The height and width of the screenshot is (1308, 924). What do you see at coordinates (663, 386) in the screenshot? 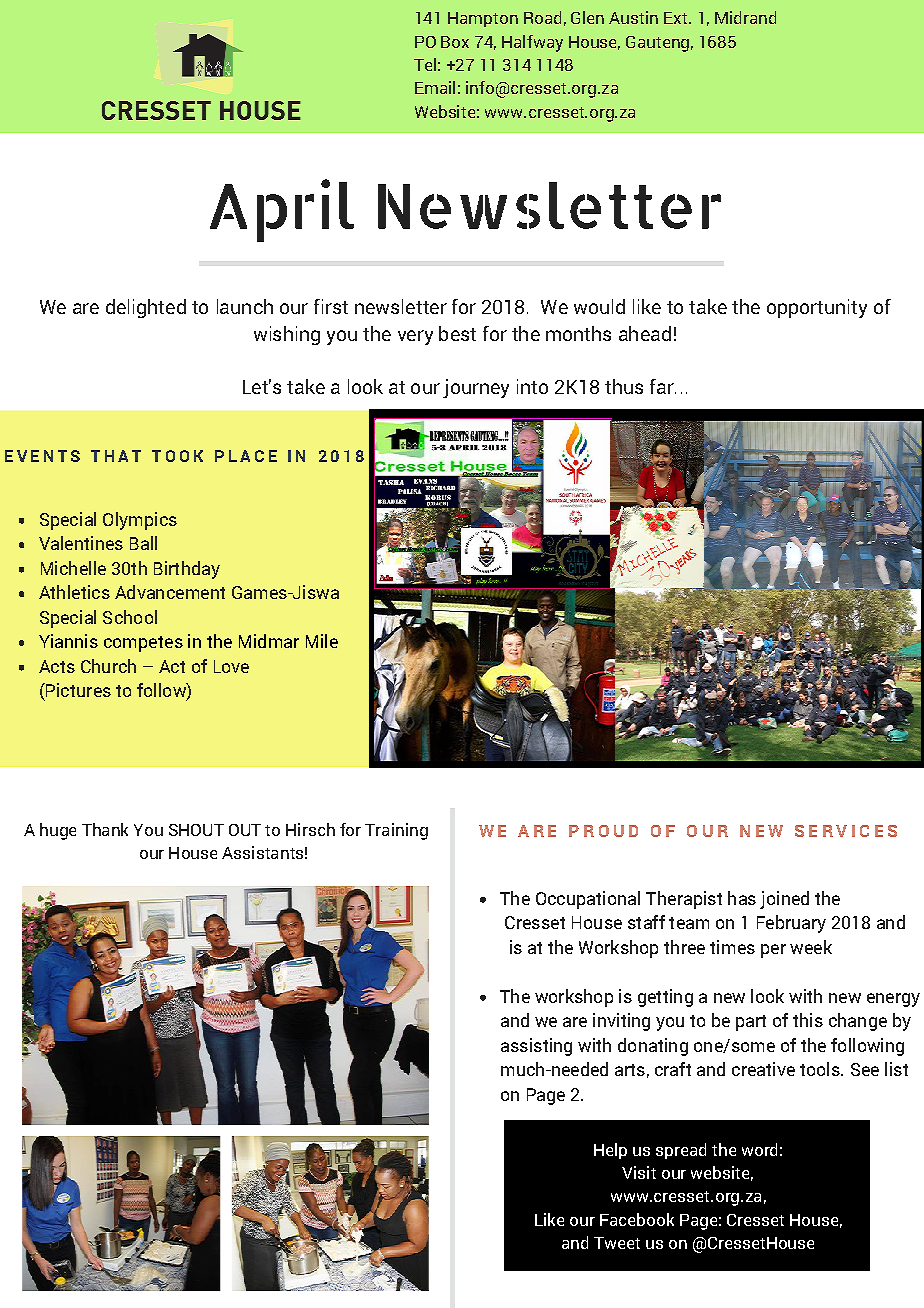
I see `far` at bounding box center [663, 386].
